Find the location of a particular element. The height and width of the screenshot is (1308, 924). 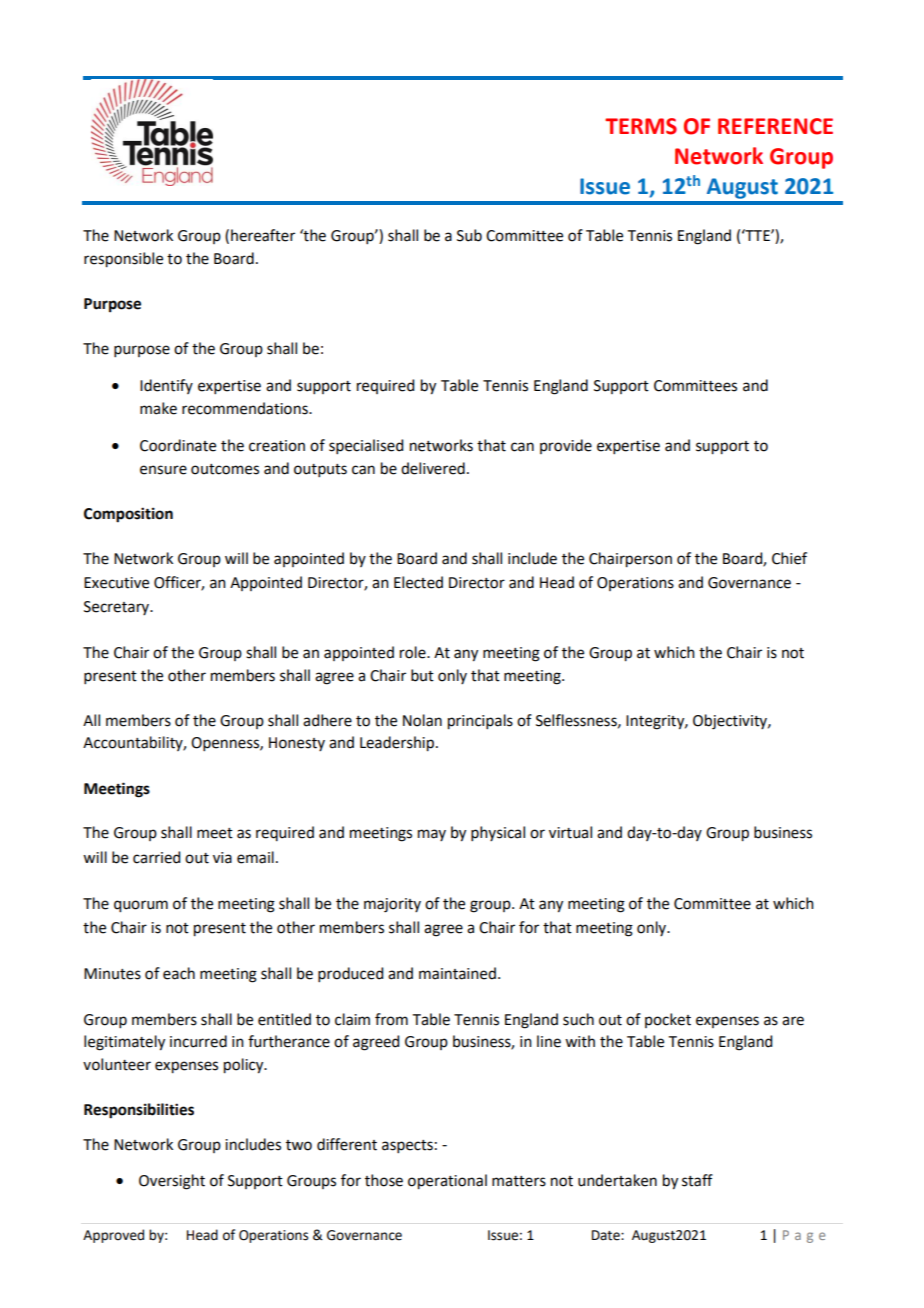

staff is located at coordinates (697, 1180).
